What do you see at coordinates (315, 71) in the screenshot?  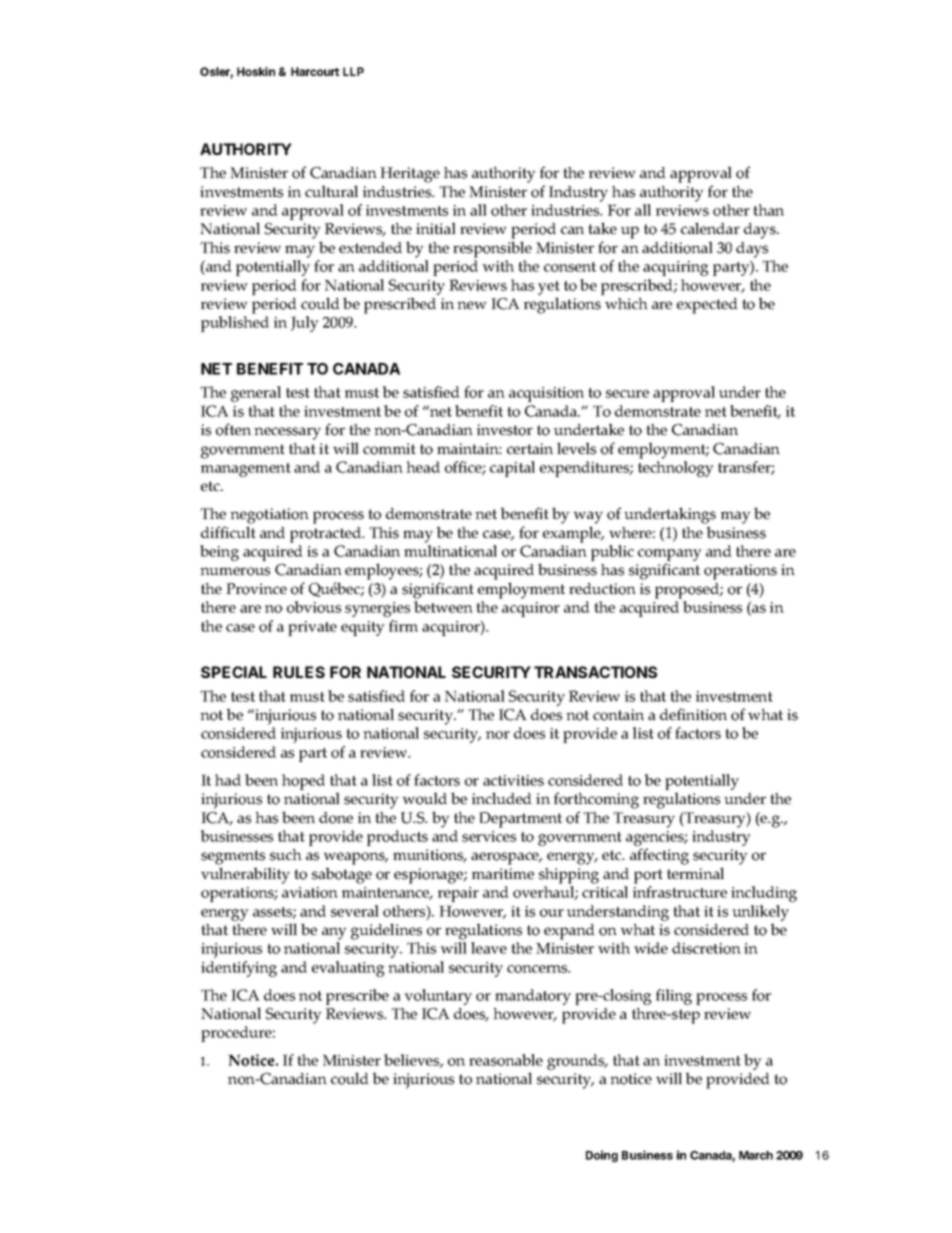 I see `Harcourt` at bounding box center [315, 71].
